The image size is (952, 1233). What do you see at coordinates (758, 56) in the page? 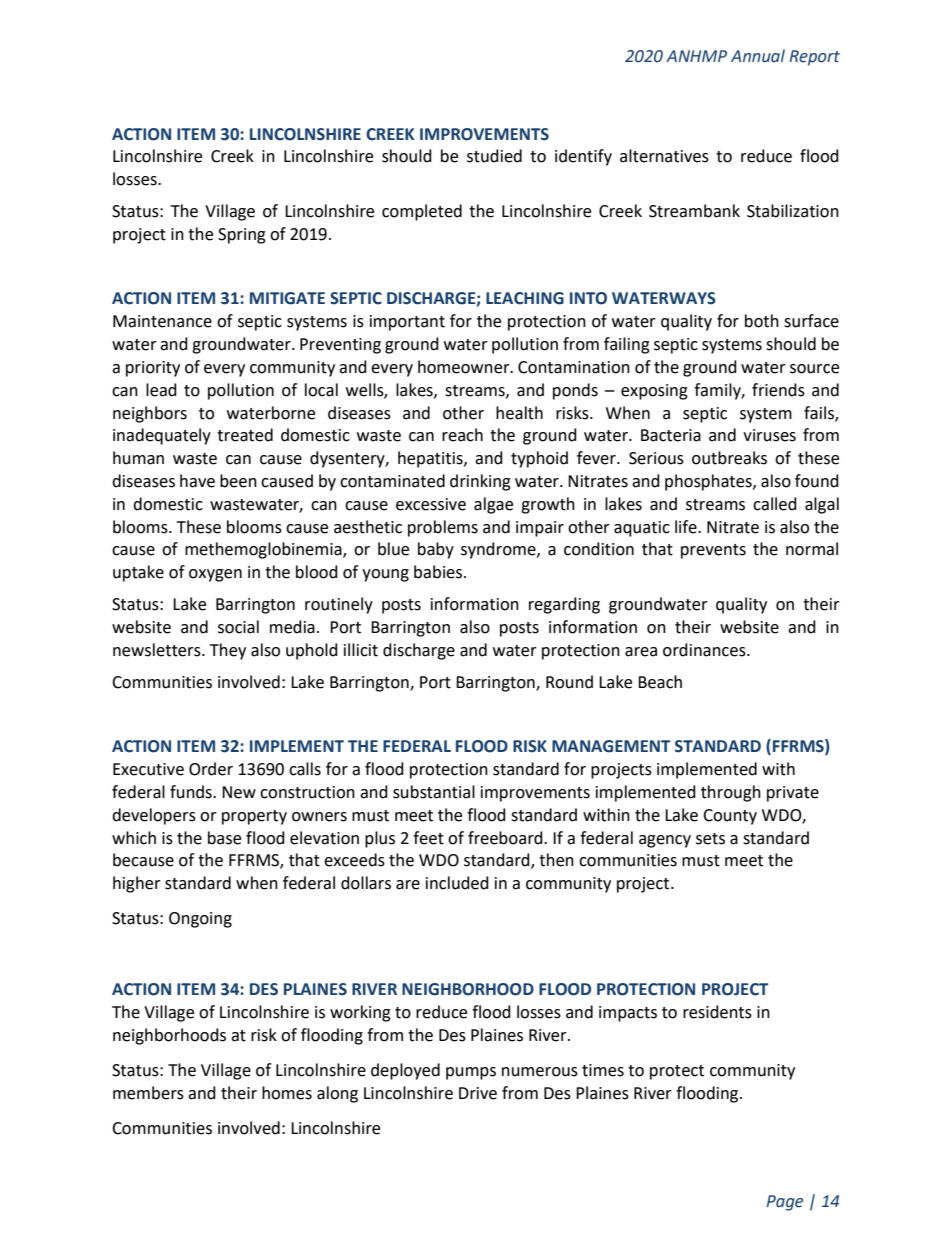
I see `Annual` at bounding box center [758, 56].
